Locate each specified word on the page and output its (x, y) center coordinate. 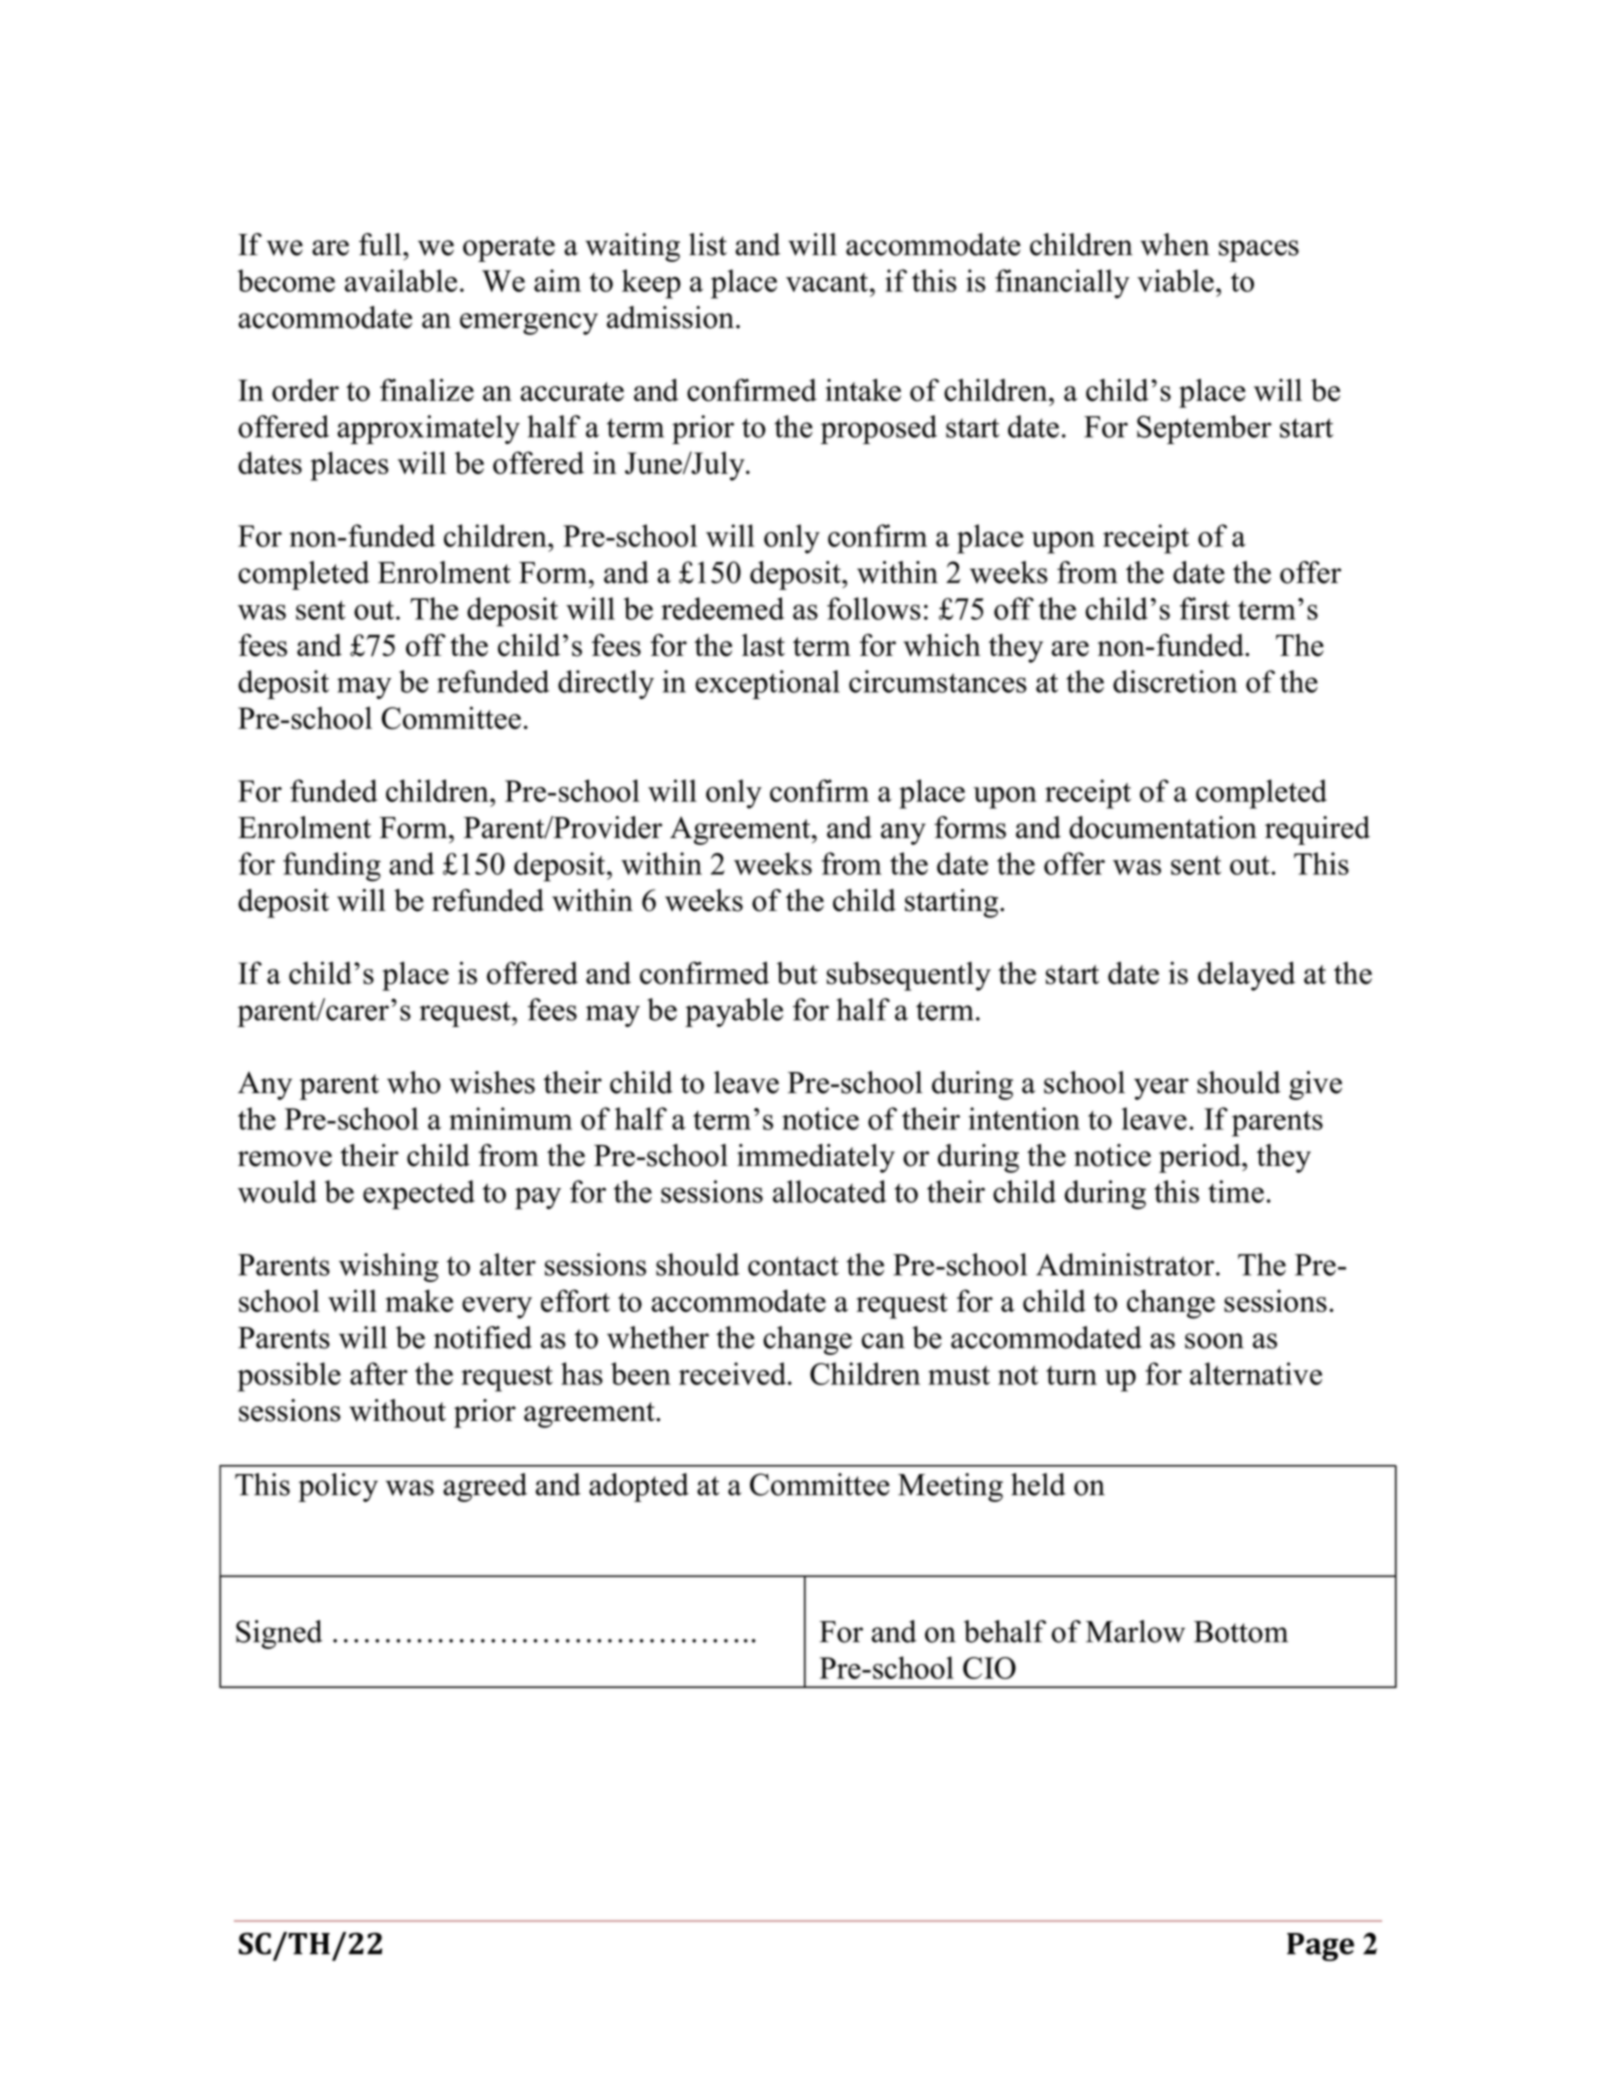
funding (332, 867)
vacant (827, 282)
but (797, 973)
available (401, 280)
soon (1214, 1341)
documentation (1163, 827)
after (379, 1373)
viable (1175, 280)
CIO (989, 1668)
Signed (279, 1634)
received (734, 1373)
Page (1320, 1947)
